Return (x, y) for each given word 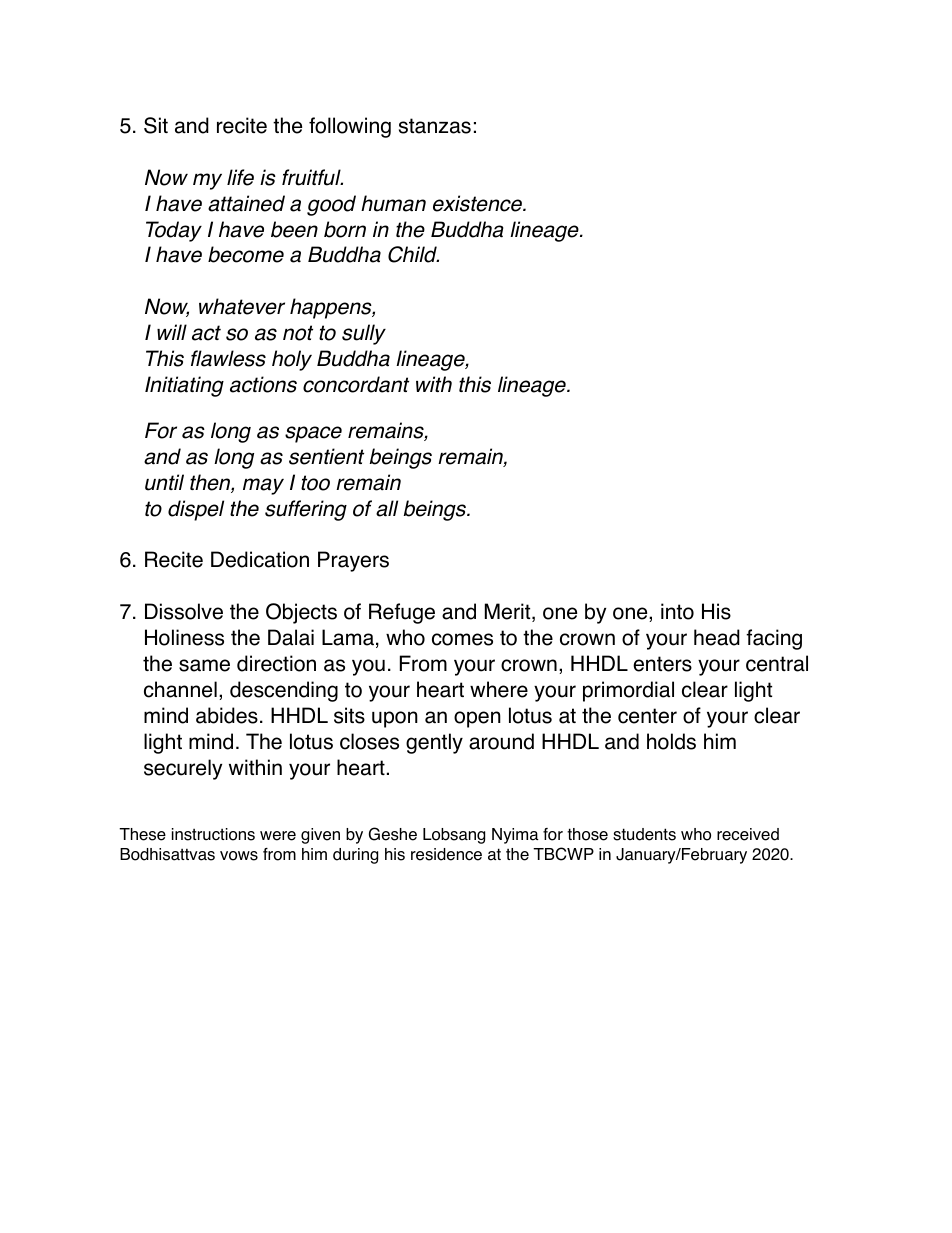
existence (478, 203)
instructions (213, 834)
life (240, 177)
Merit (509, 612)
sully (364, 334)
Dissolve (184, 611)
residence (446, 854)
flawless (228, 358)
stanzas (435, 126)
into (677, 611)
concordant (356, 384)
